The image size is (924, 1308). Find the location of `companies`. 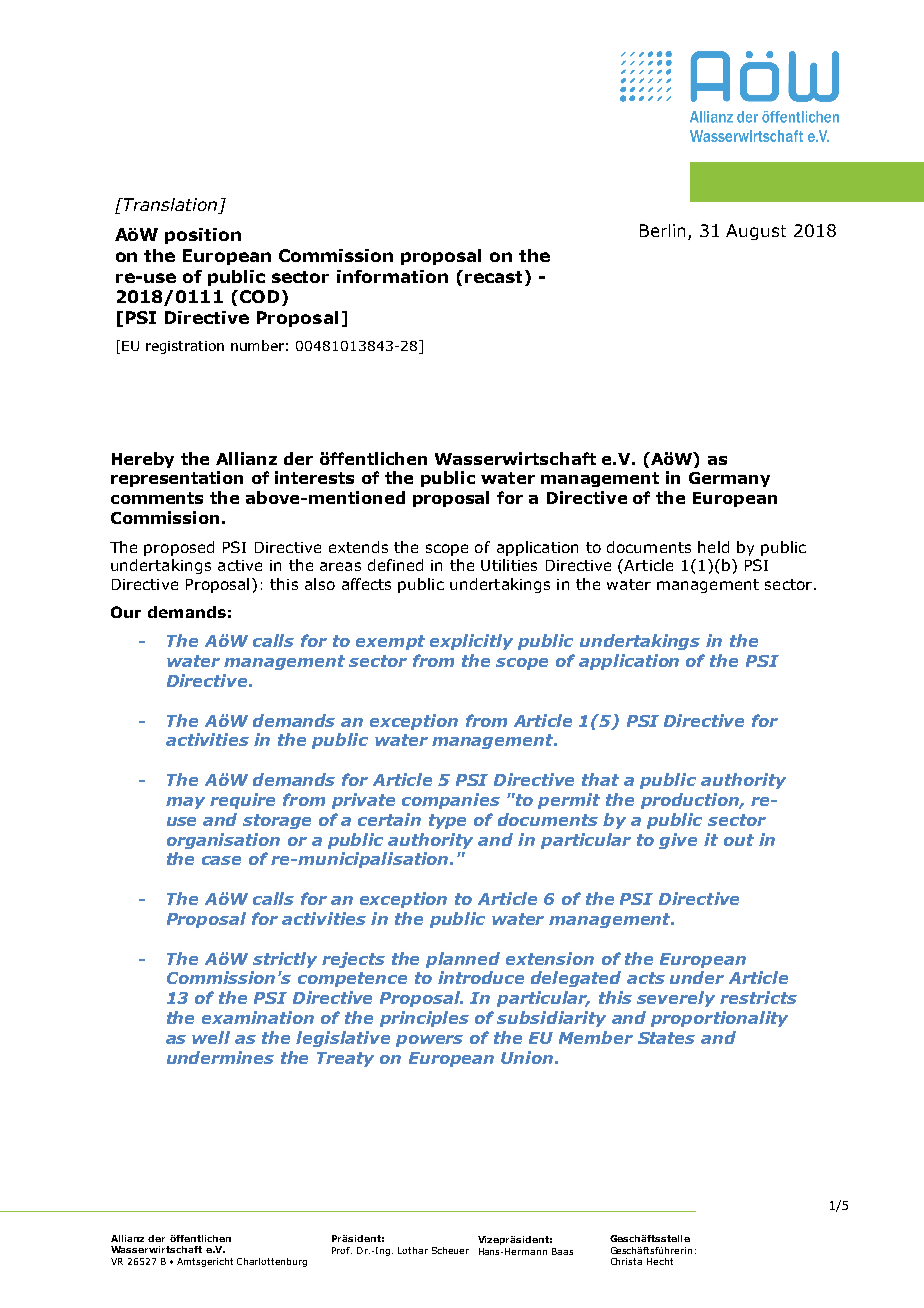

companies is located at coordinates (451, 801).
